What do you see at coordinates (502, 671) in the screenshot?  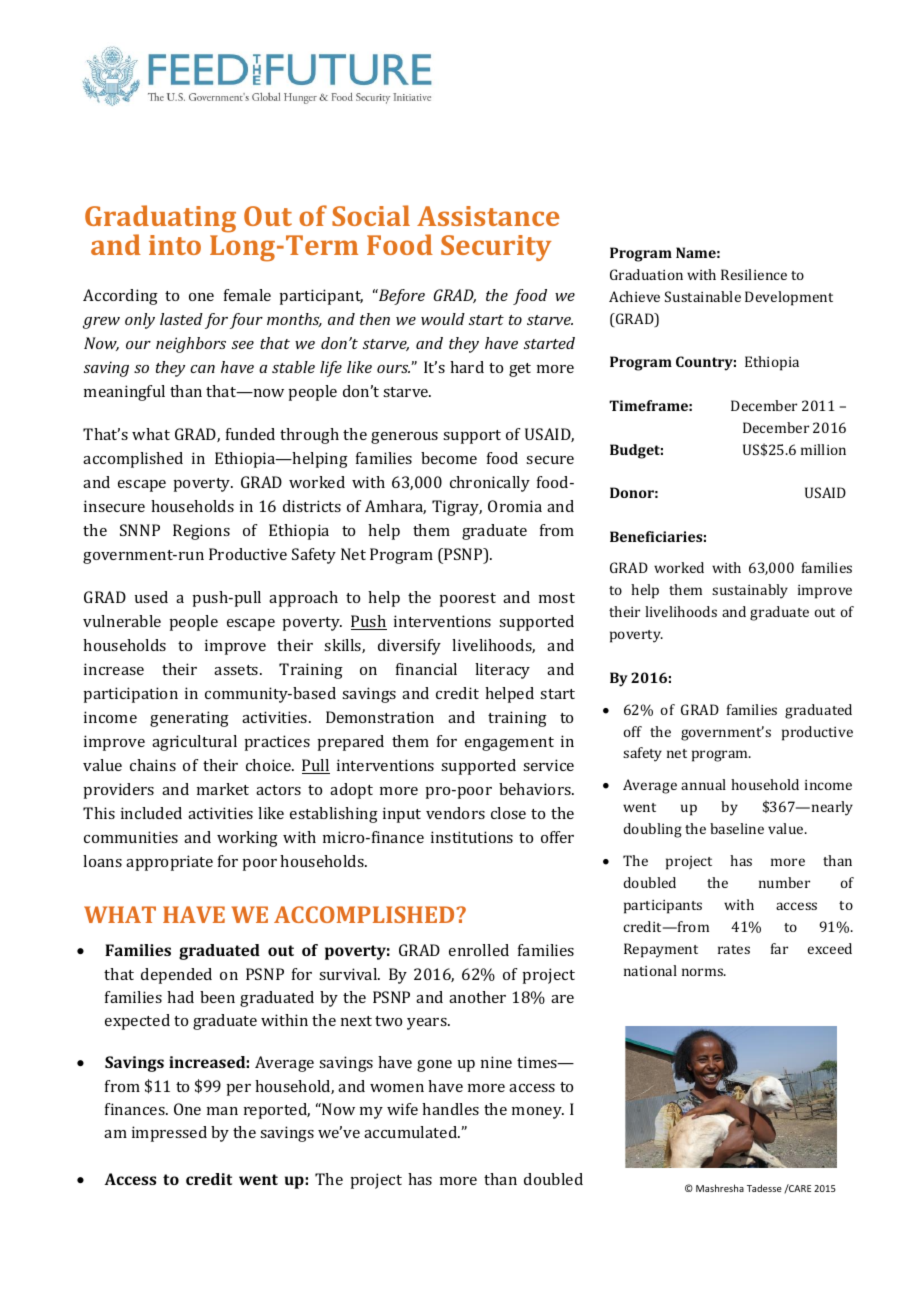 I see `literacy` at bounding box center [502, 671].
